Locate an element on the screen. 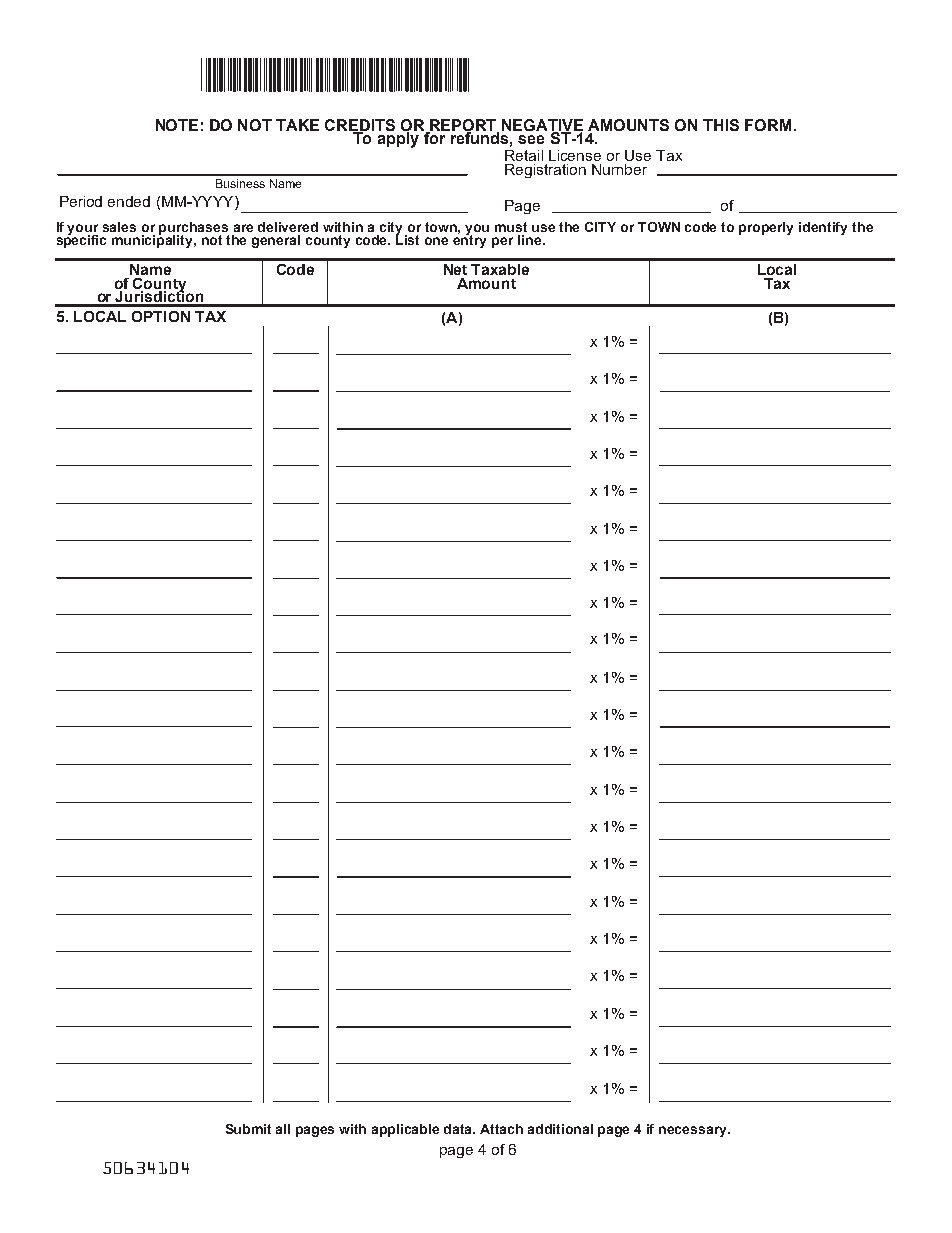 This screenshot has width=952, height=1233. Submit is located at coordinates (248, 1129).
